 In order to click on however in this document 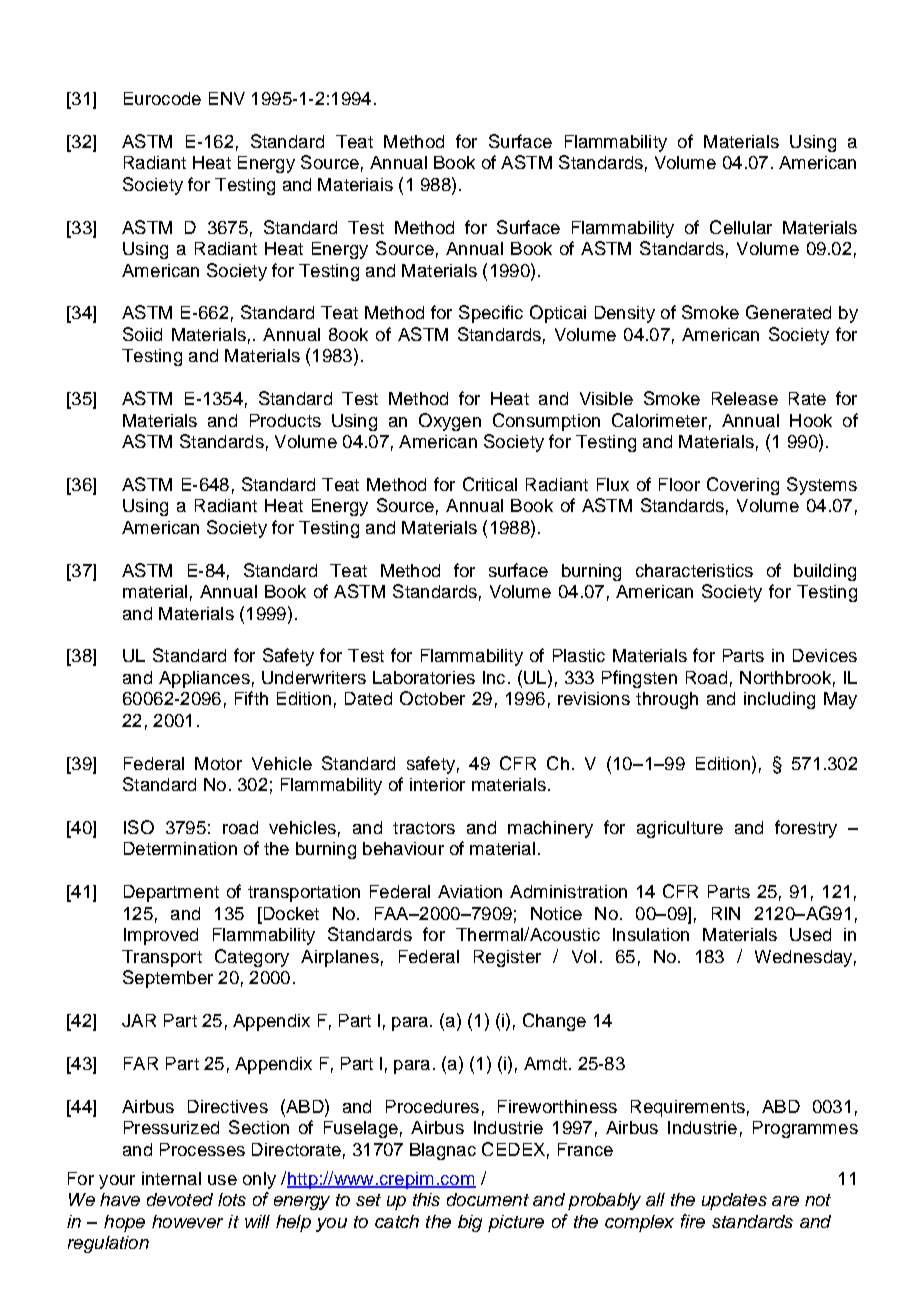, I will do `click(187, 1221)`.
